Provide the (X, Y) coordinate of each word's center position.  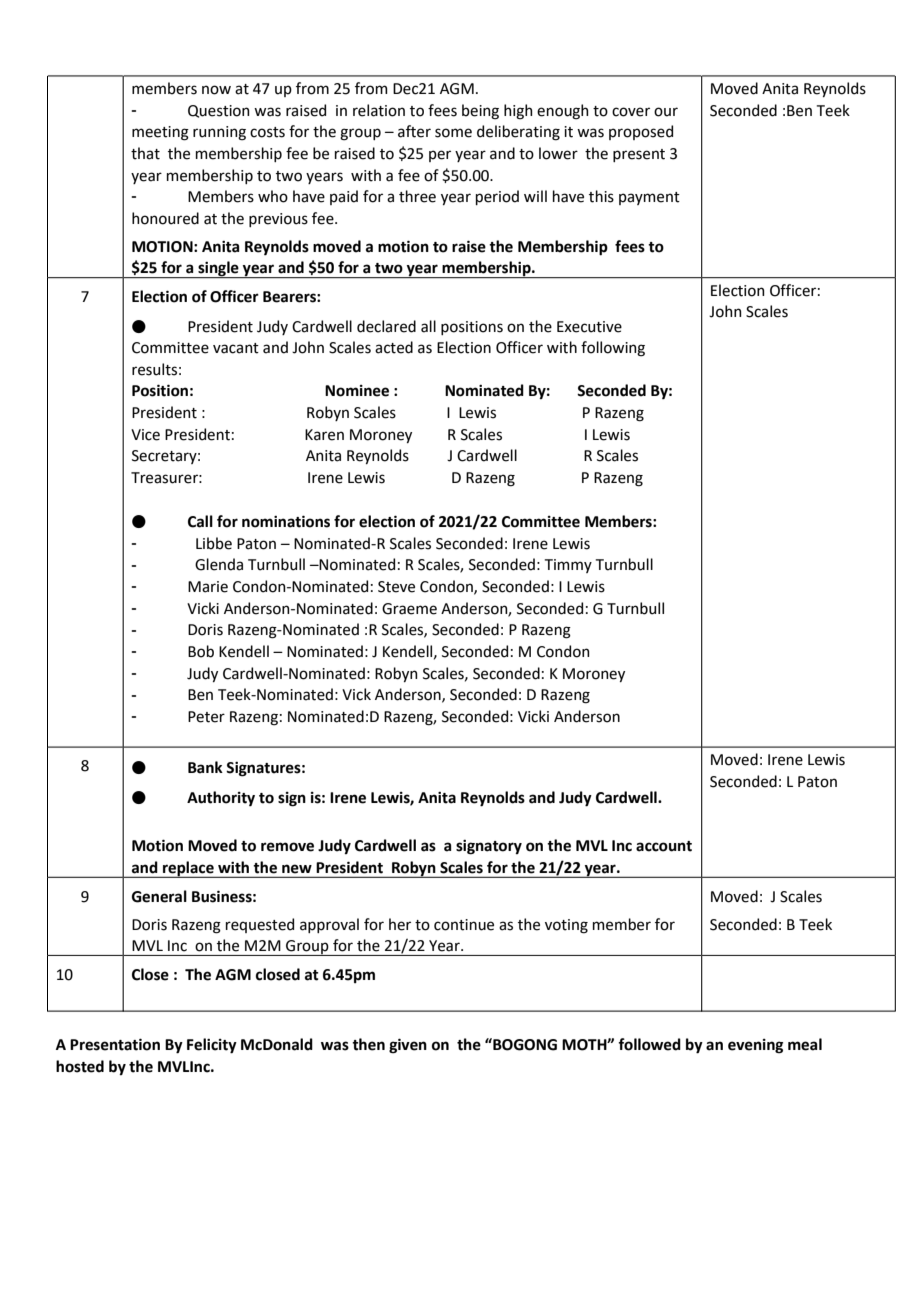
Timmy (568, 566)
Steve (396, 587)
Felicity (212, 1046)
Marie (208, 587)
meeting (160, 133)
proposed (641, 132)
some (453, 133)
